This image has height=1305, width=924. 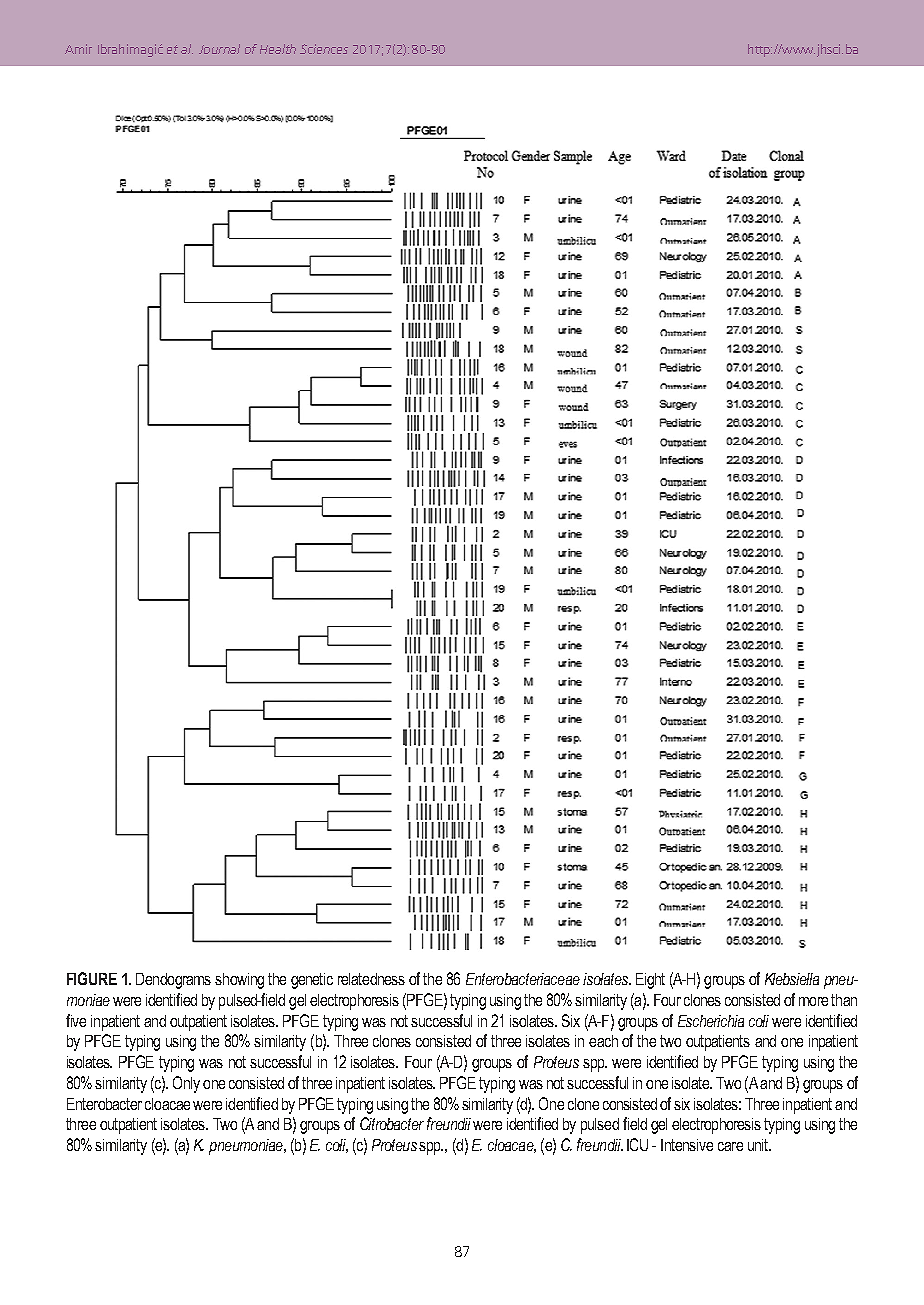 I want to click on Journal, so click(x=219, y=49).
